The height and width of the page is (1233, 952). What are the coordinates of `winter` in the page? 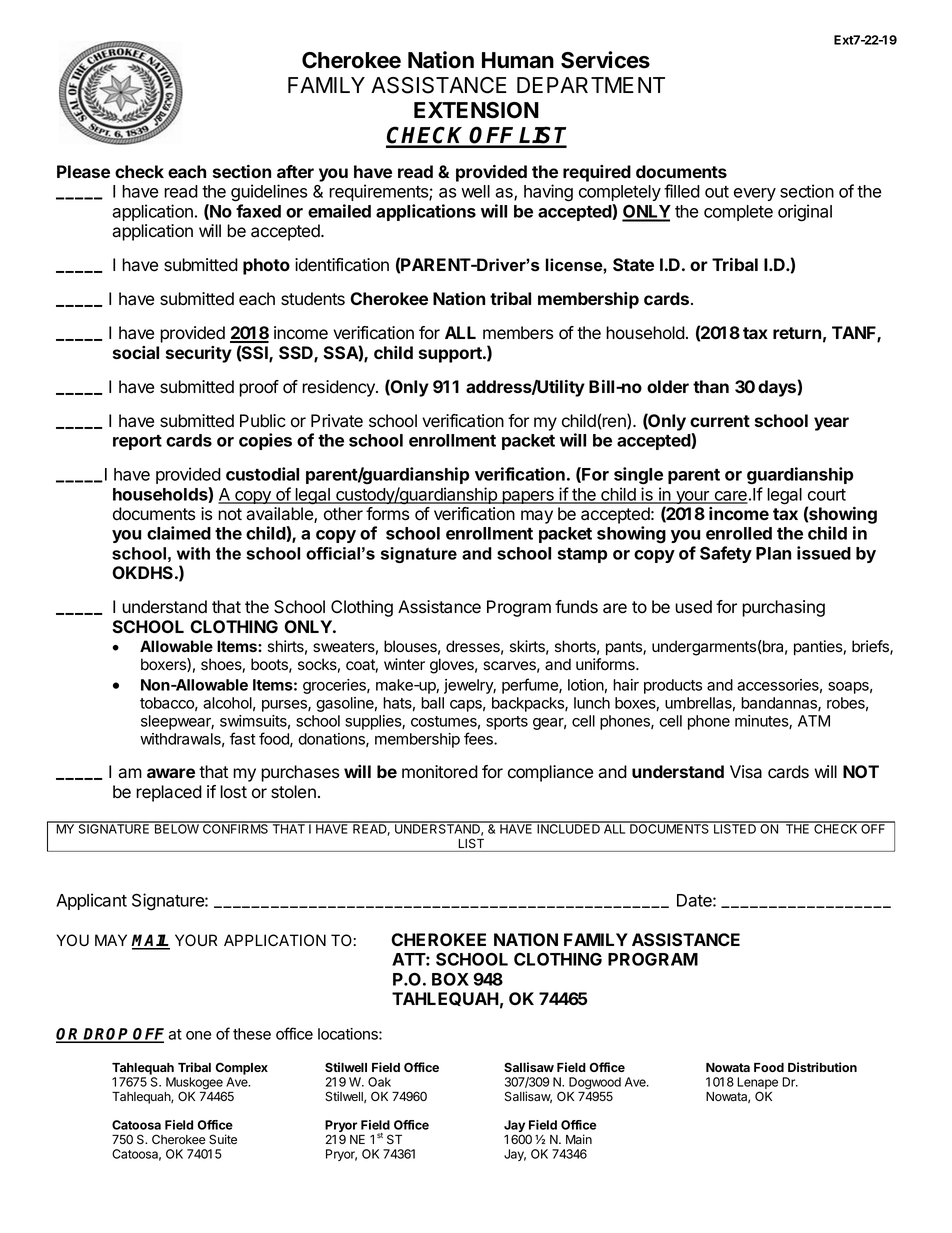 It's located at (404, 664).
